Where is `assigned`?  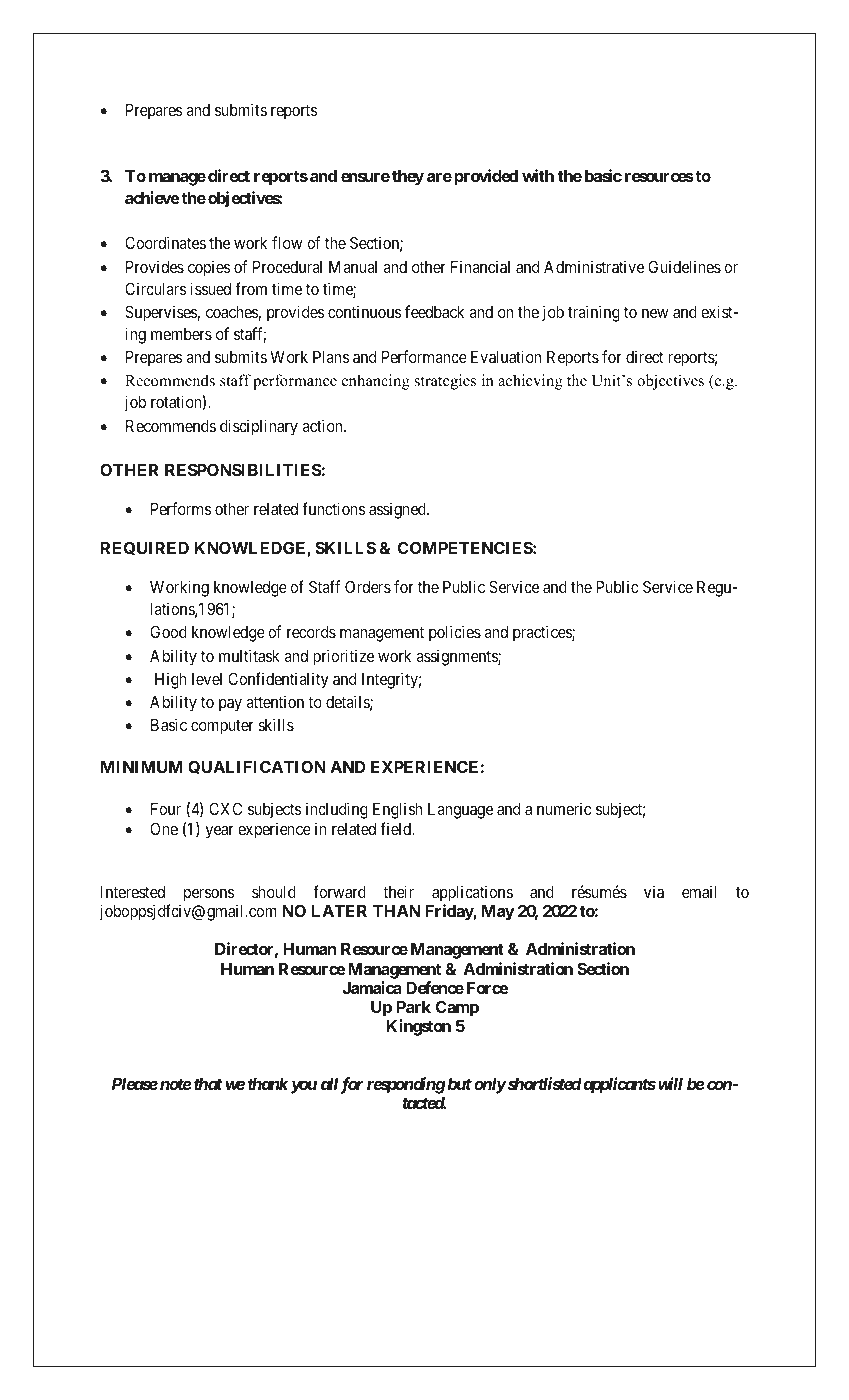
assigned is located at coordinates (398, 510).
